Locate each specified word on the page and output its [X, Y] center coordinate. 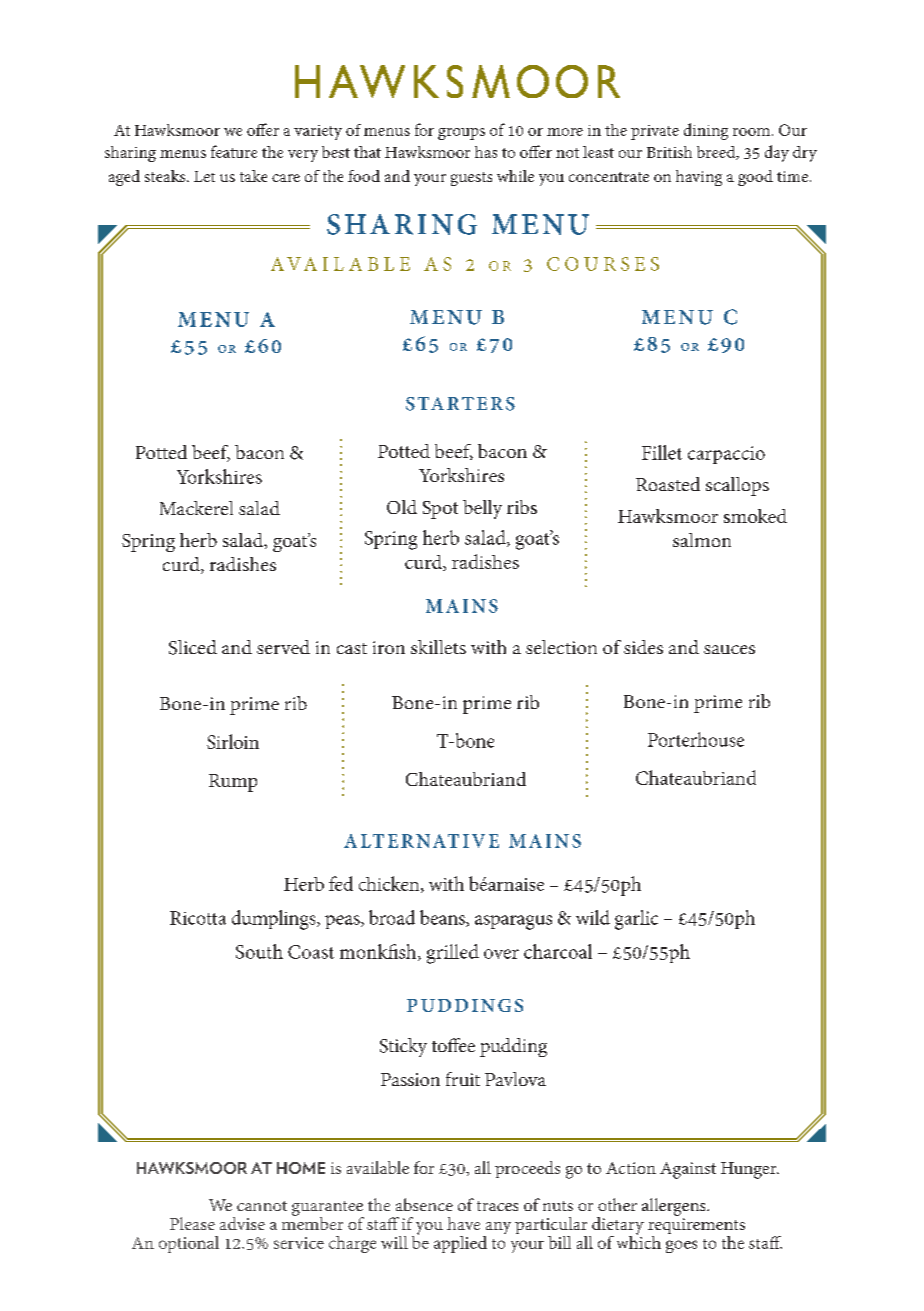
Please [192, 1223]
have [463, 1223]
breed [717, 153]
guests [471, 179]
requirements [696, 1227]
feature [234, 151]
